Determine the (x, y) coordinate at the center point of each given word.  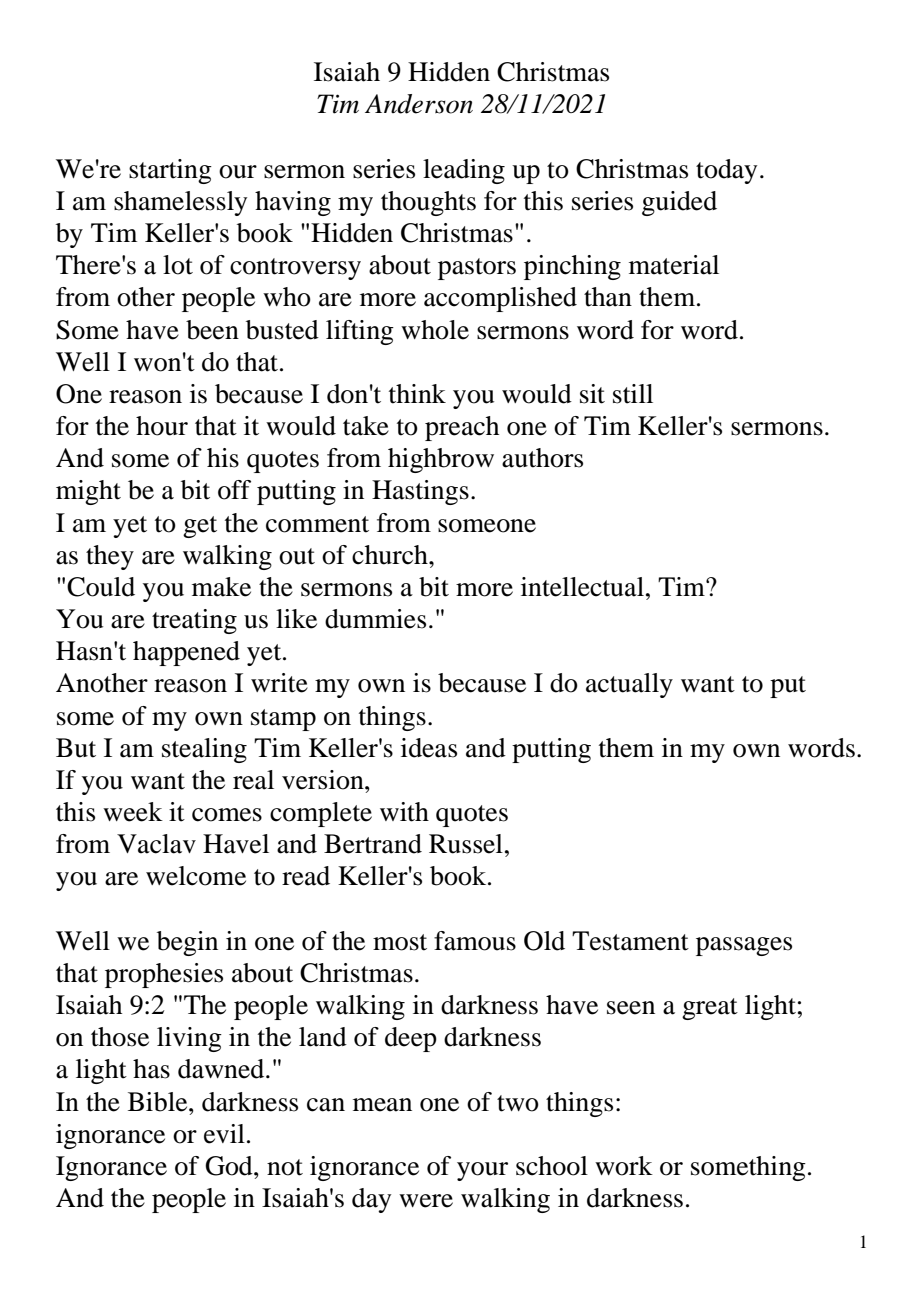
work (624, 1166)
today (726, 171)
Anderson (419, 104)
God (230, 1166)
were (426, 1201)
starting (170, 171)
